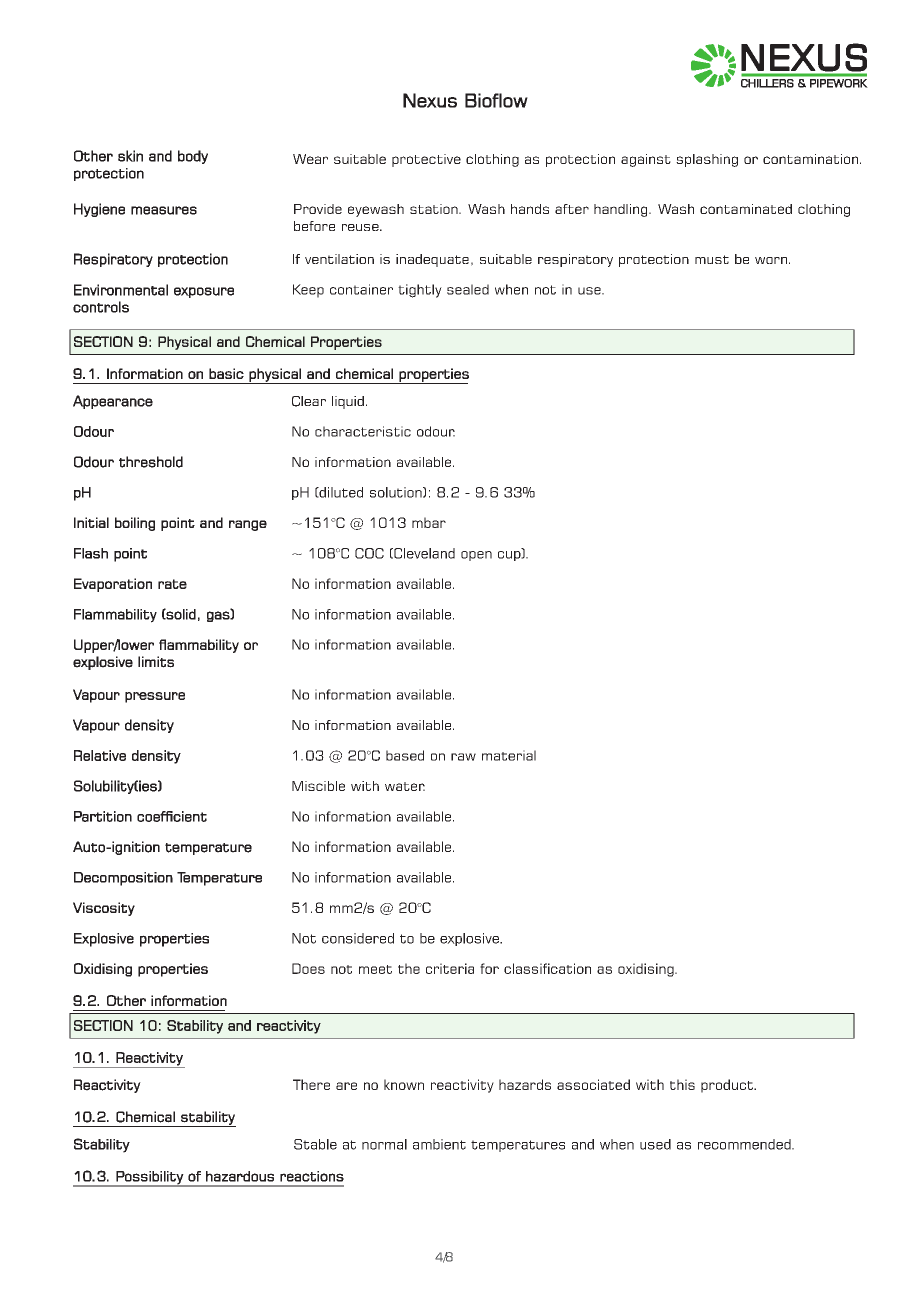 Image resolution: width=924 pixels, height=1308 pixels. I want to click on ambient, so click(439, 1144).
